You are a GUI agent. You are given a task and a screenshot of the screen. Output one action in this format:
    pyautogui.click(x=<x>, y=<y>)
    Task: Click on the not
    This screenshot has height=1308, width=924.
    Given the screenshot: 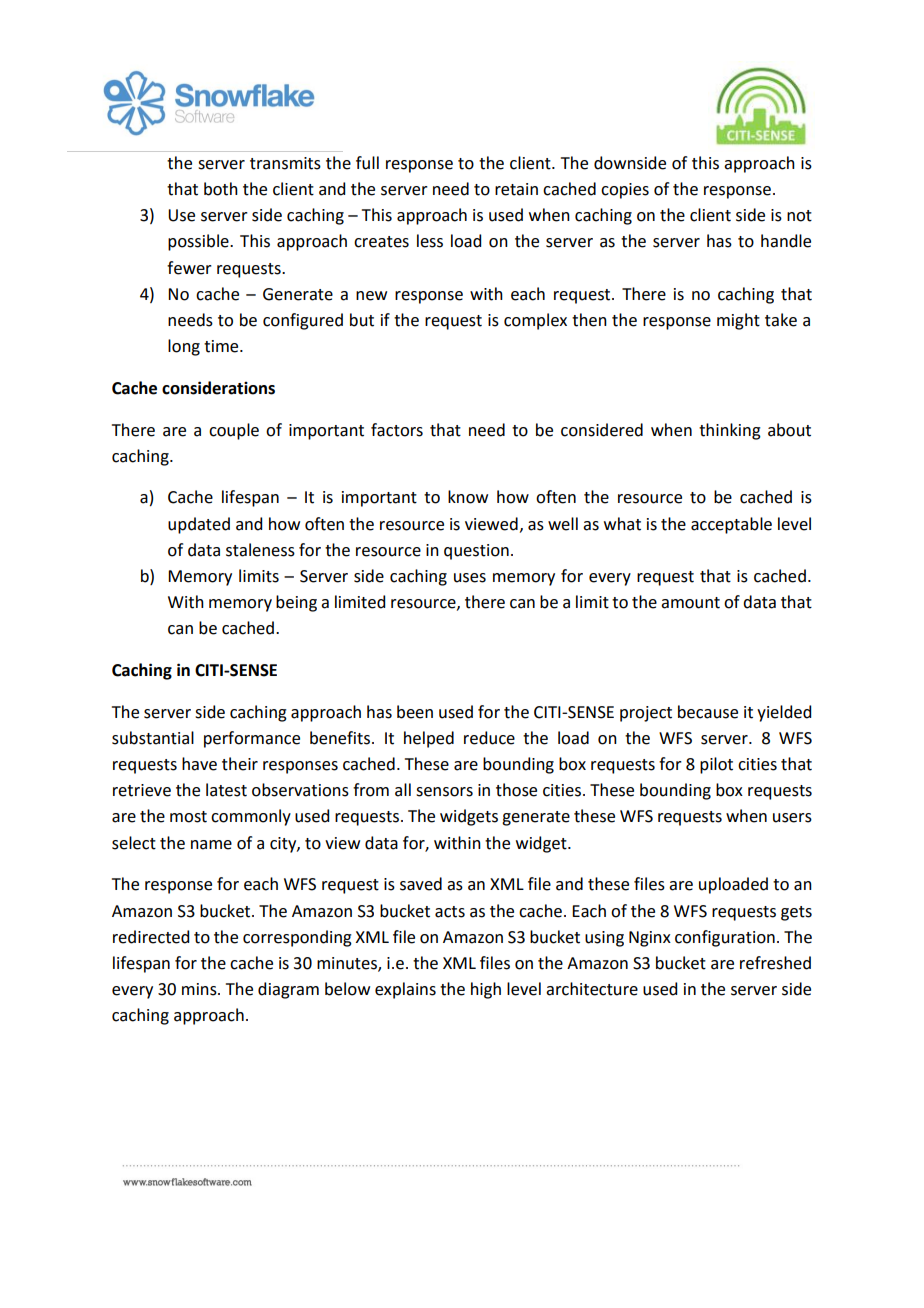 What is the action you would take?
    pyautogui.click(x=799, y=216)
